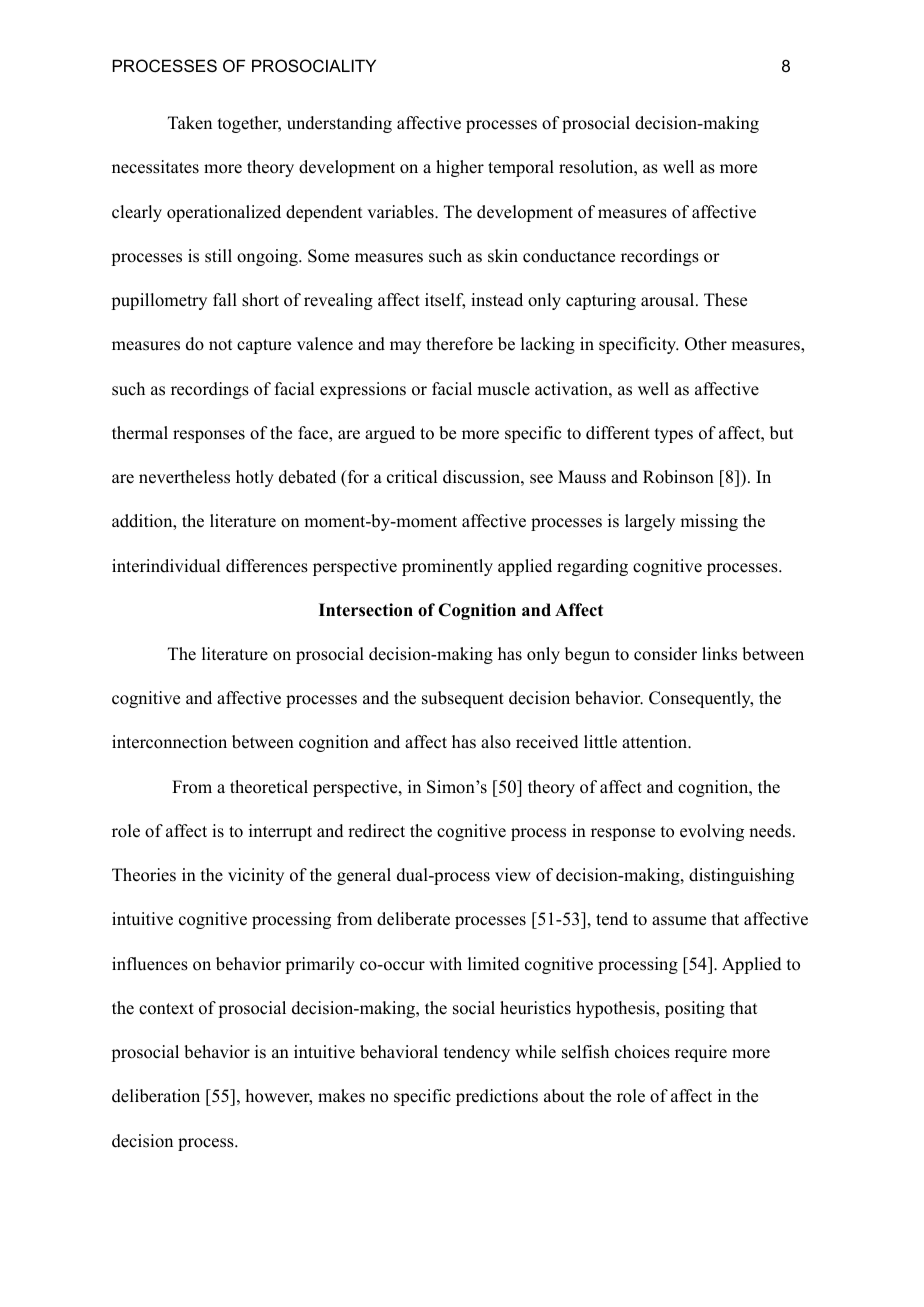 This screenshot has height=1307, width=924. Describe the element at coordinates (256, 876) in the screenshot. I see `vicinity` at that location.
